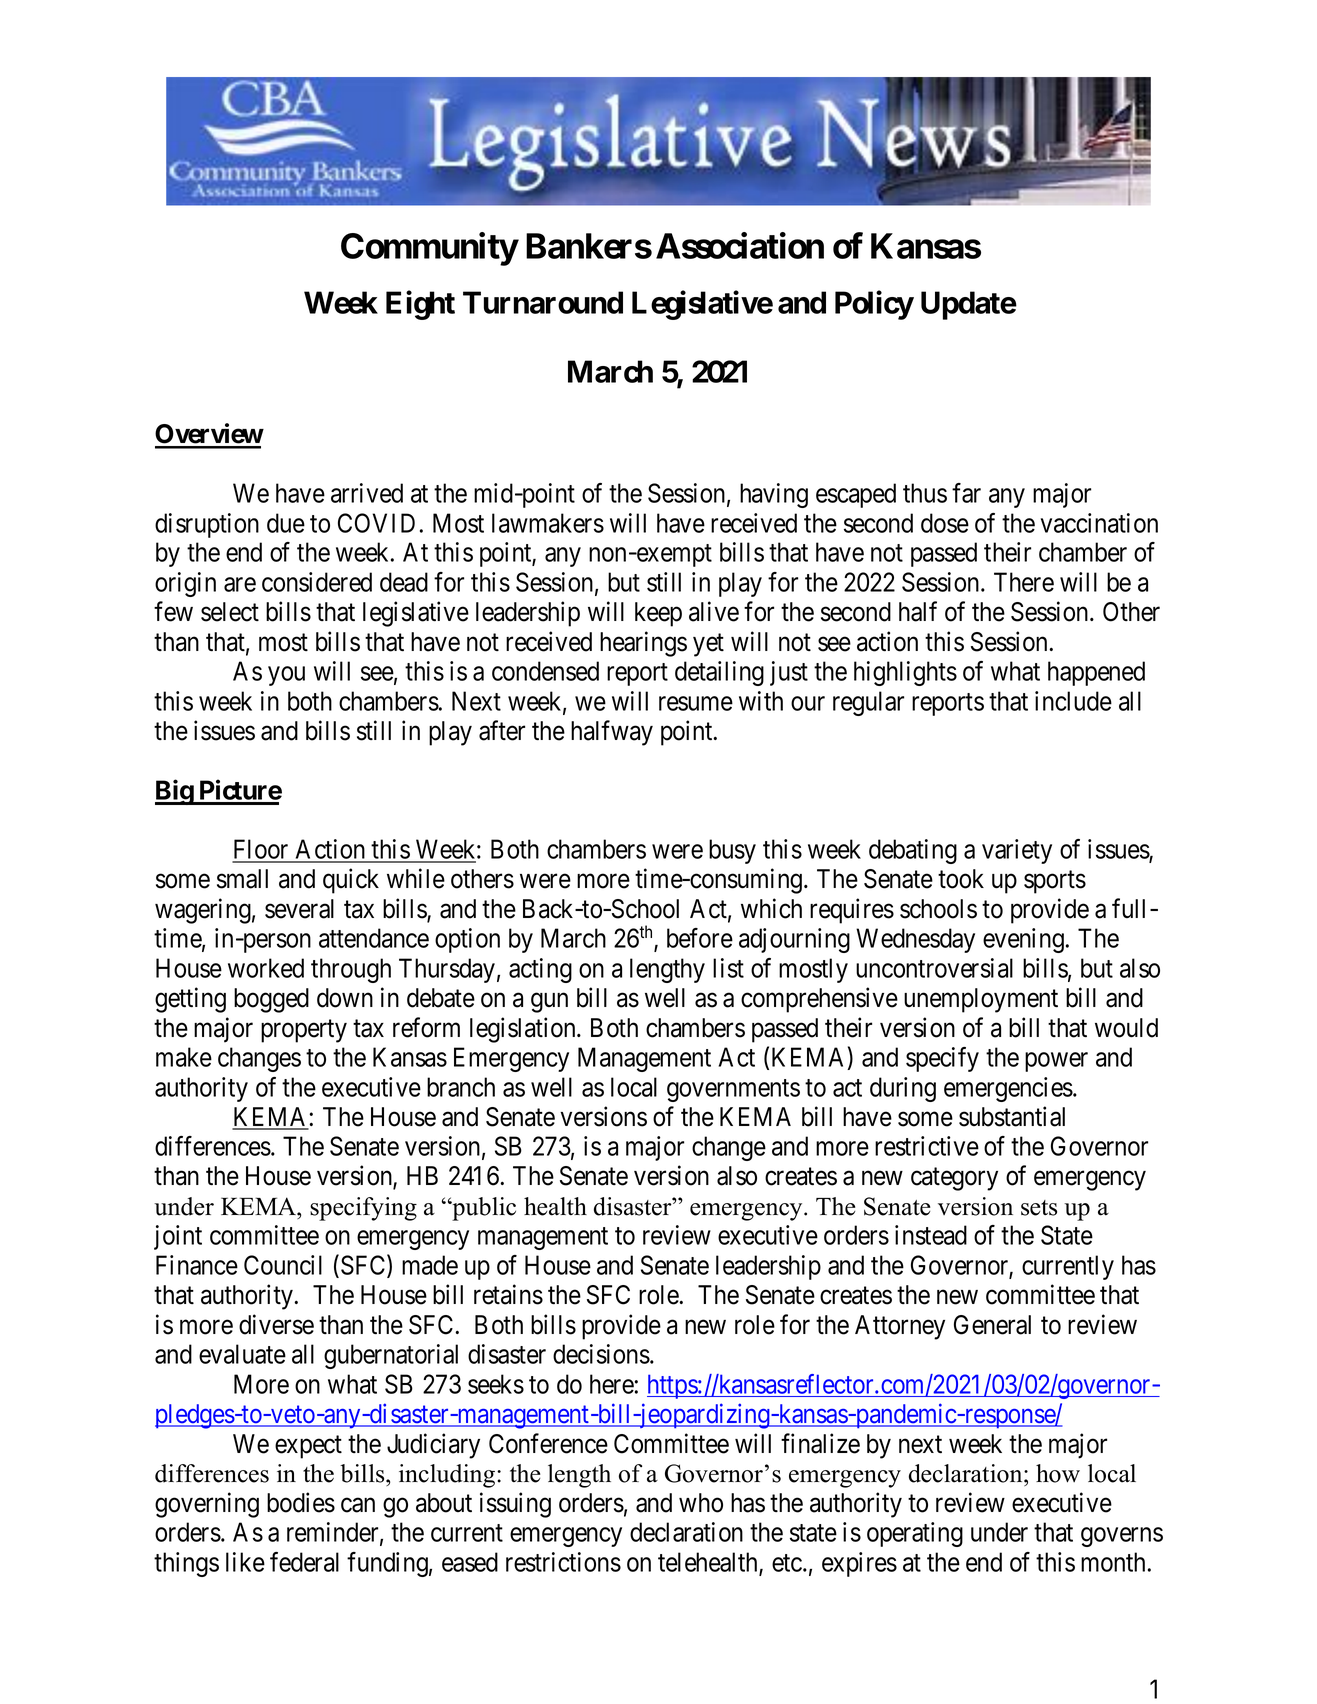 The height and width of the screenshot is (1704, 1317). I want to click on Policy, so click(874, 305).
